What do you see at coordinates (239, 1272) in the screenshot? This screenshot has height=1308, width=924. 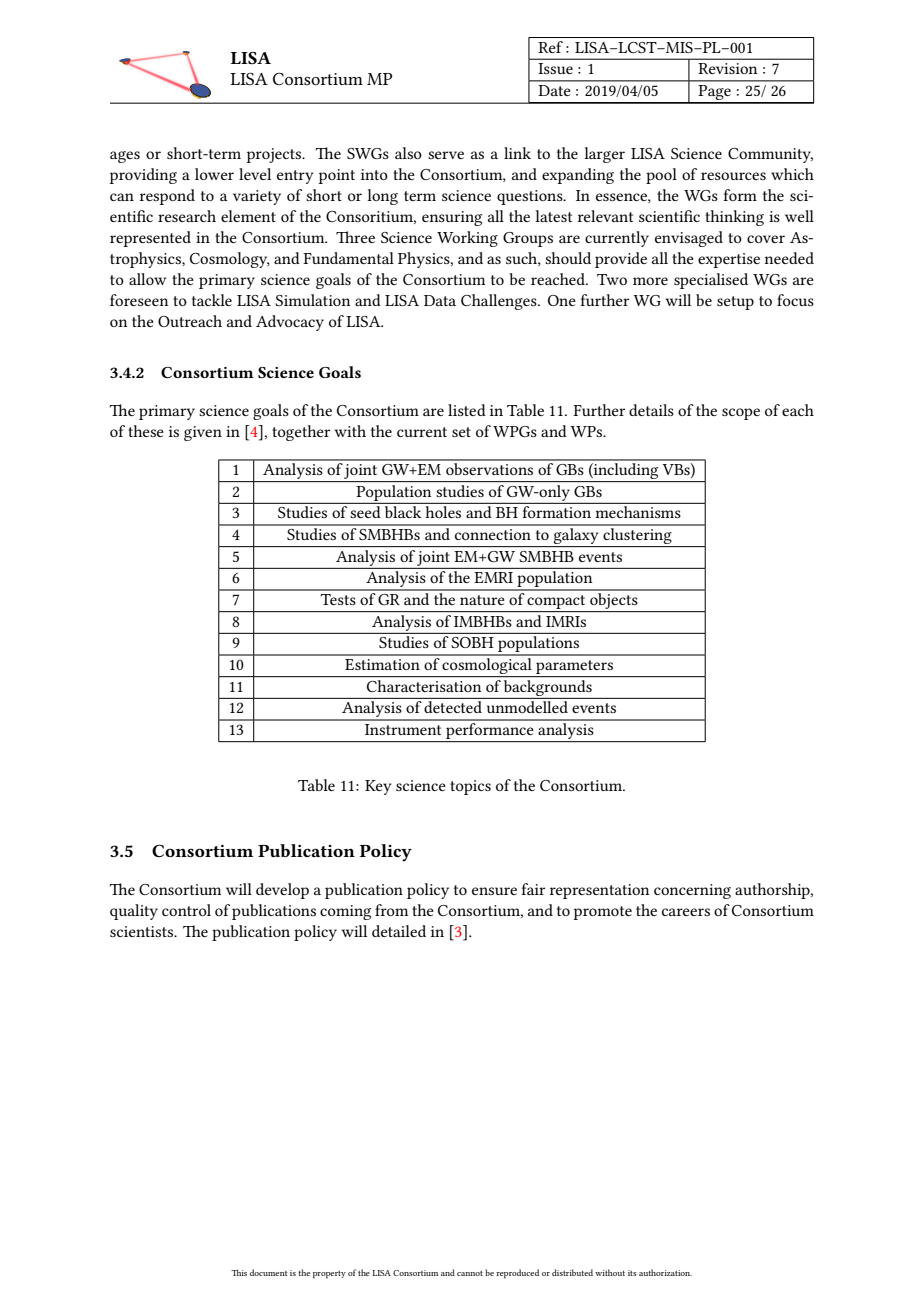 I see `This` at bounding box center [239, 1272].
